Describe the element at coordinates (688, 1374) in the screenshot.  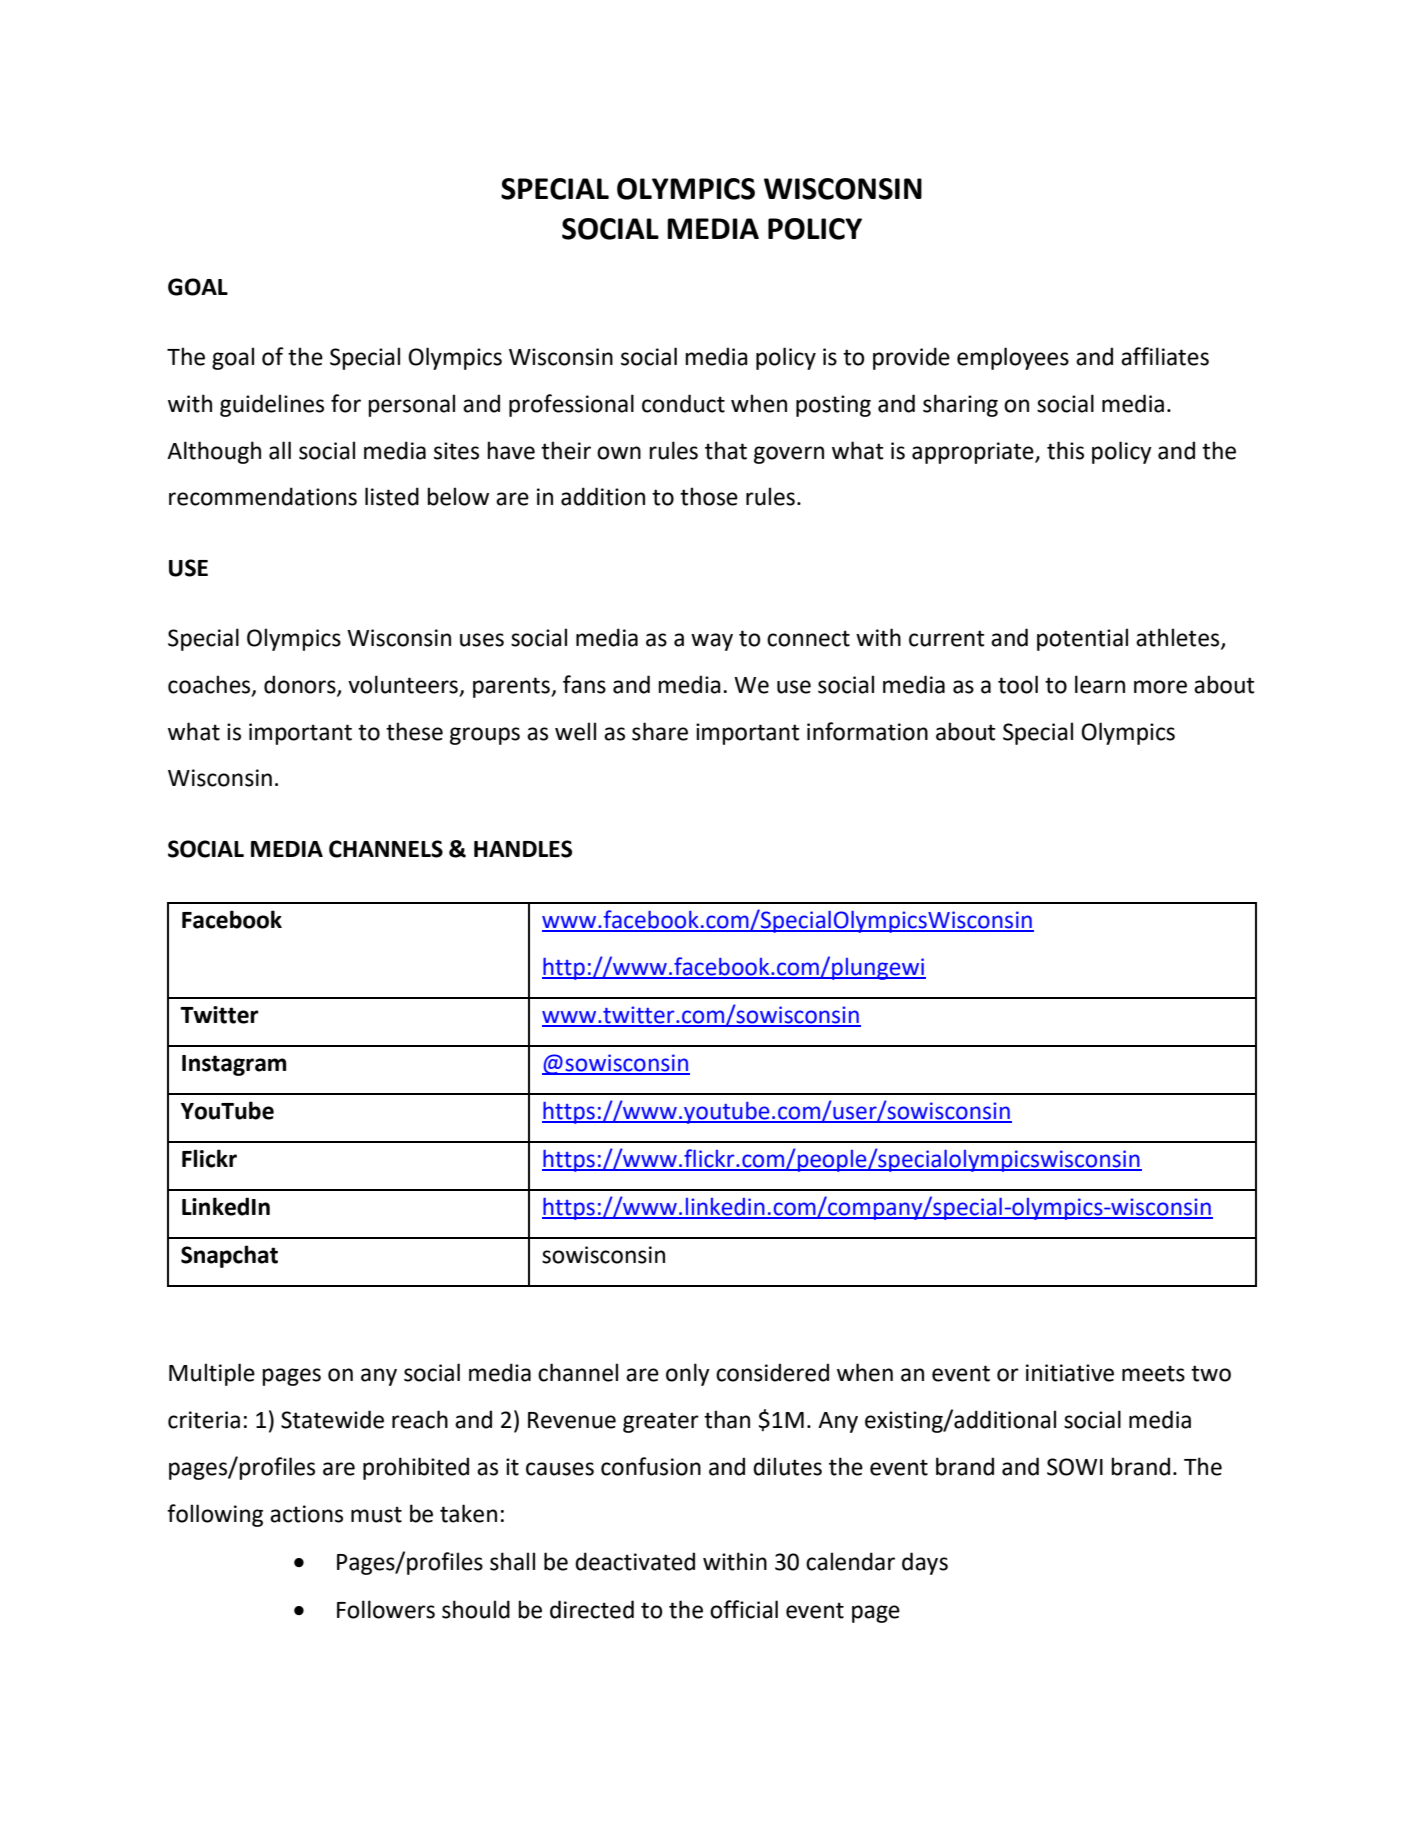
I see `only` at that location.
